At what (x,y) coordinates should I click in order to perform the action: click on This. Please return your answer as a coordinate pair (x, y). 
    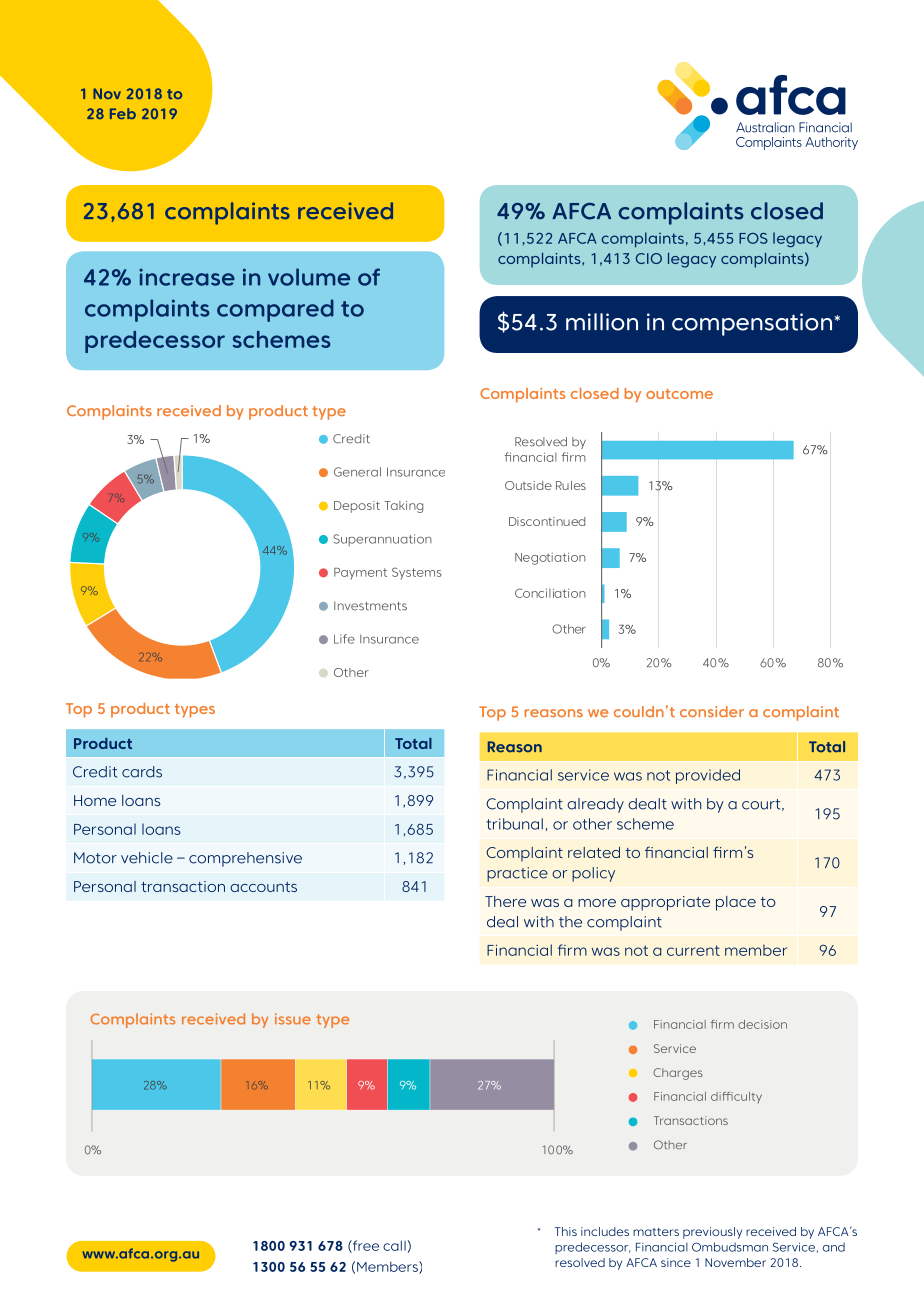
    Looking at the image, I should click on (566, 1231).
